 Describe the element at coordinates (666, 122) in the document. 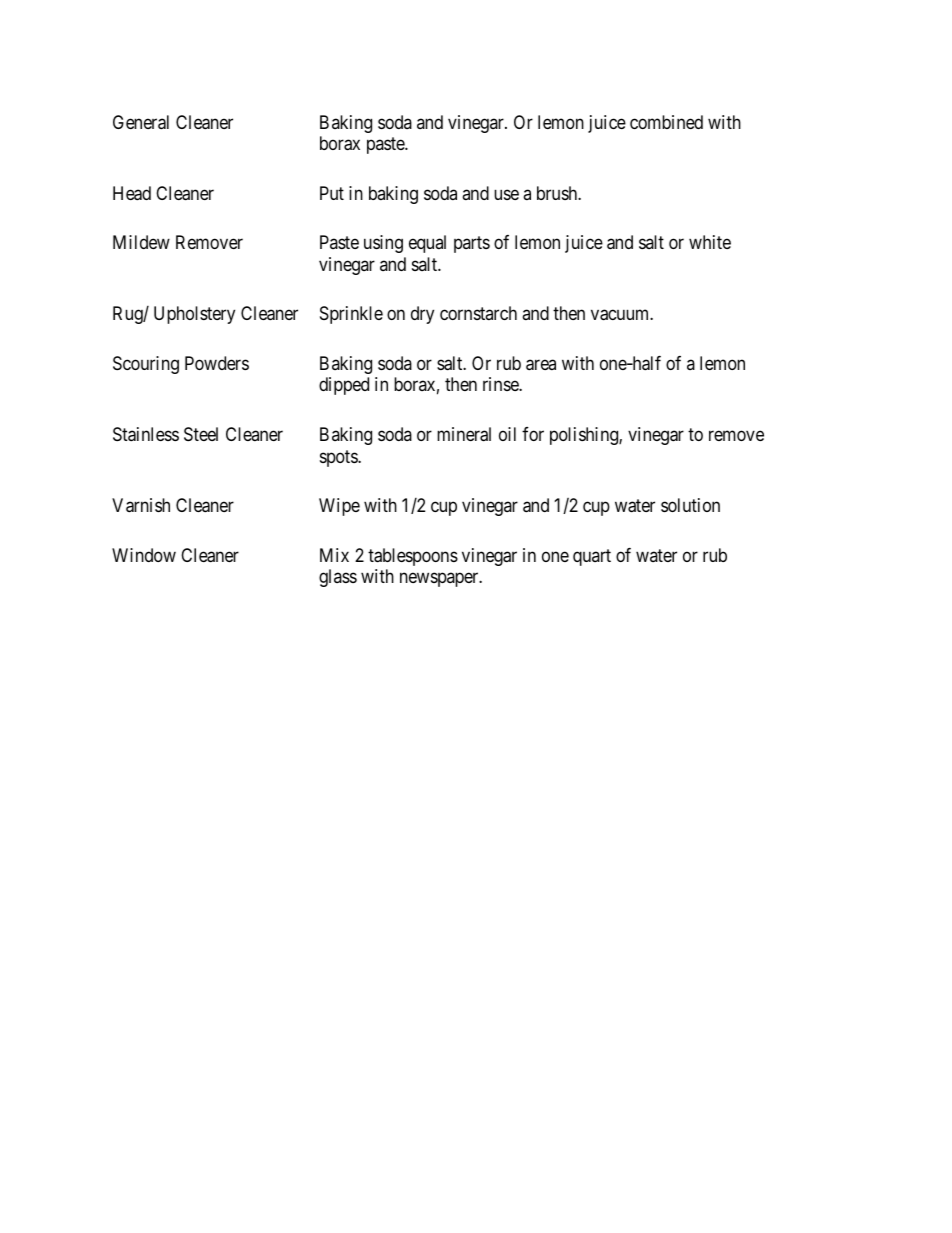

I see `combined` at that location.
